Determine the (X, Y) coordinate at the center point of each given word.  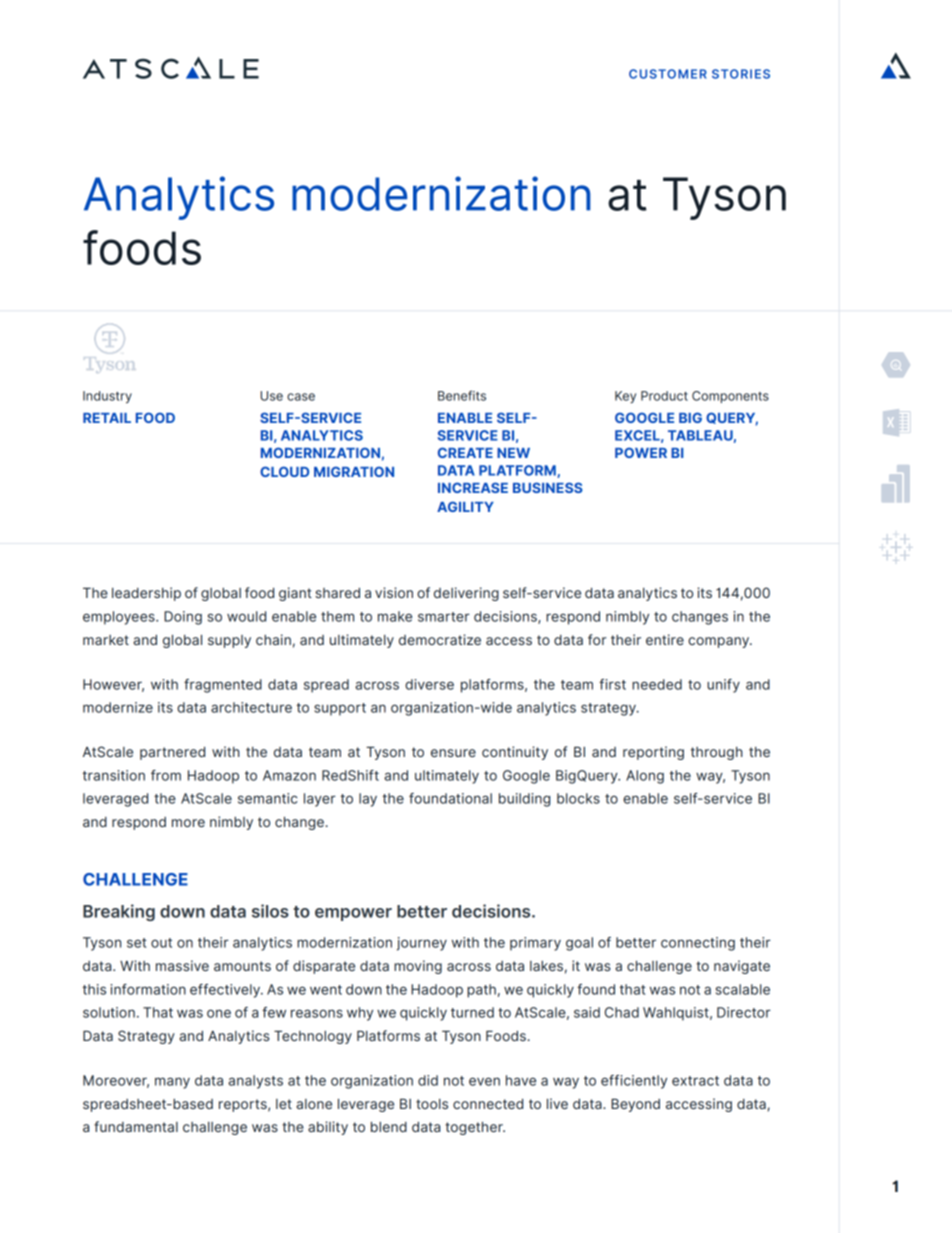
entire (665, 639)
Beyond (635, 1105)
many (172, 1083)
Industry (107, 397)
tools (432, 1104)
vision (394, 592)
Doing (183, 618)
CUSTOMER (668, 74)
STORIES (741, 74)
